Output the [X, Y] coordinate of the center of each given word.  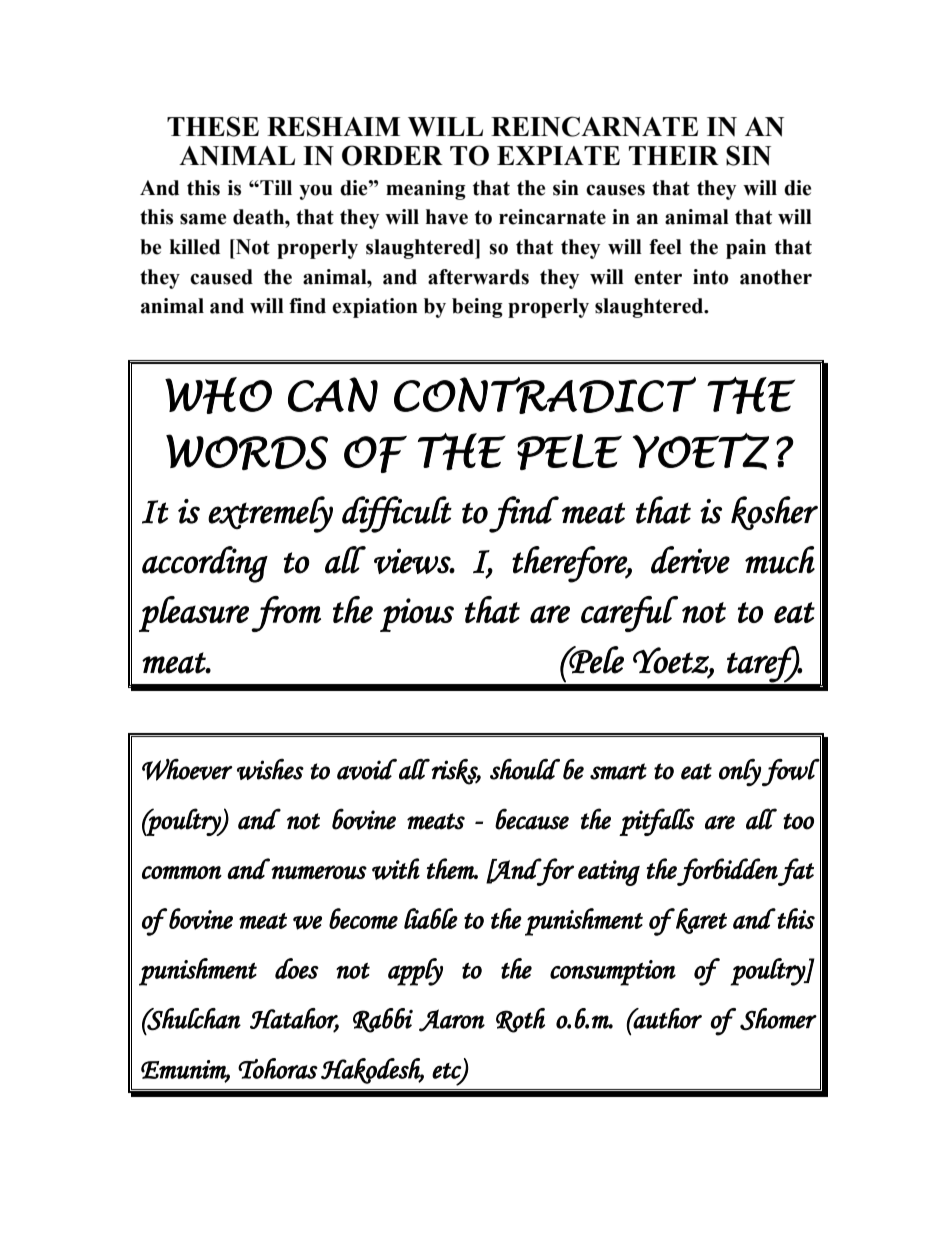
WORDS [247, 452]
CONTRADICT [545, 395]
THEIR [674, 155]
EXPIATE [558, 155]
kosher [774, 513]
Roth [520, 1020]
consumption [613, 973]
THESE [213, 126]
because [532, 819]
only [740, 773]
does [297, 968]
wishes [270, 769]
